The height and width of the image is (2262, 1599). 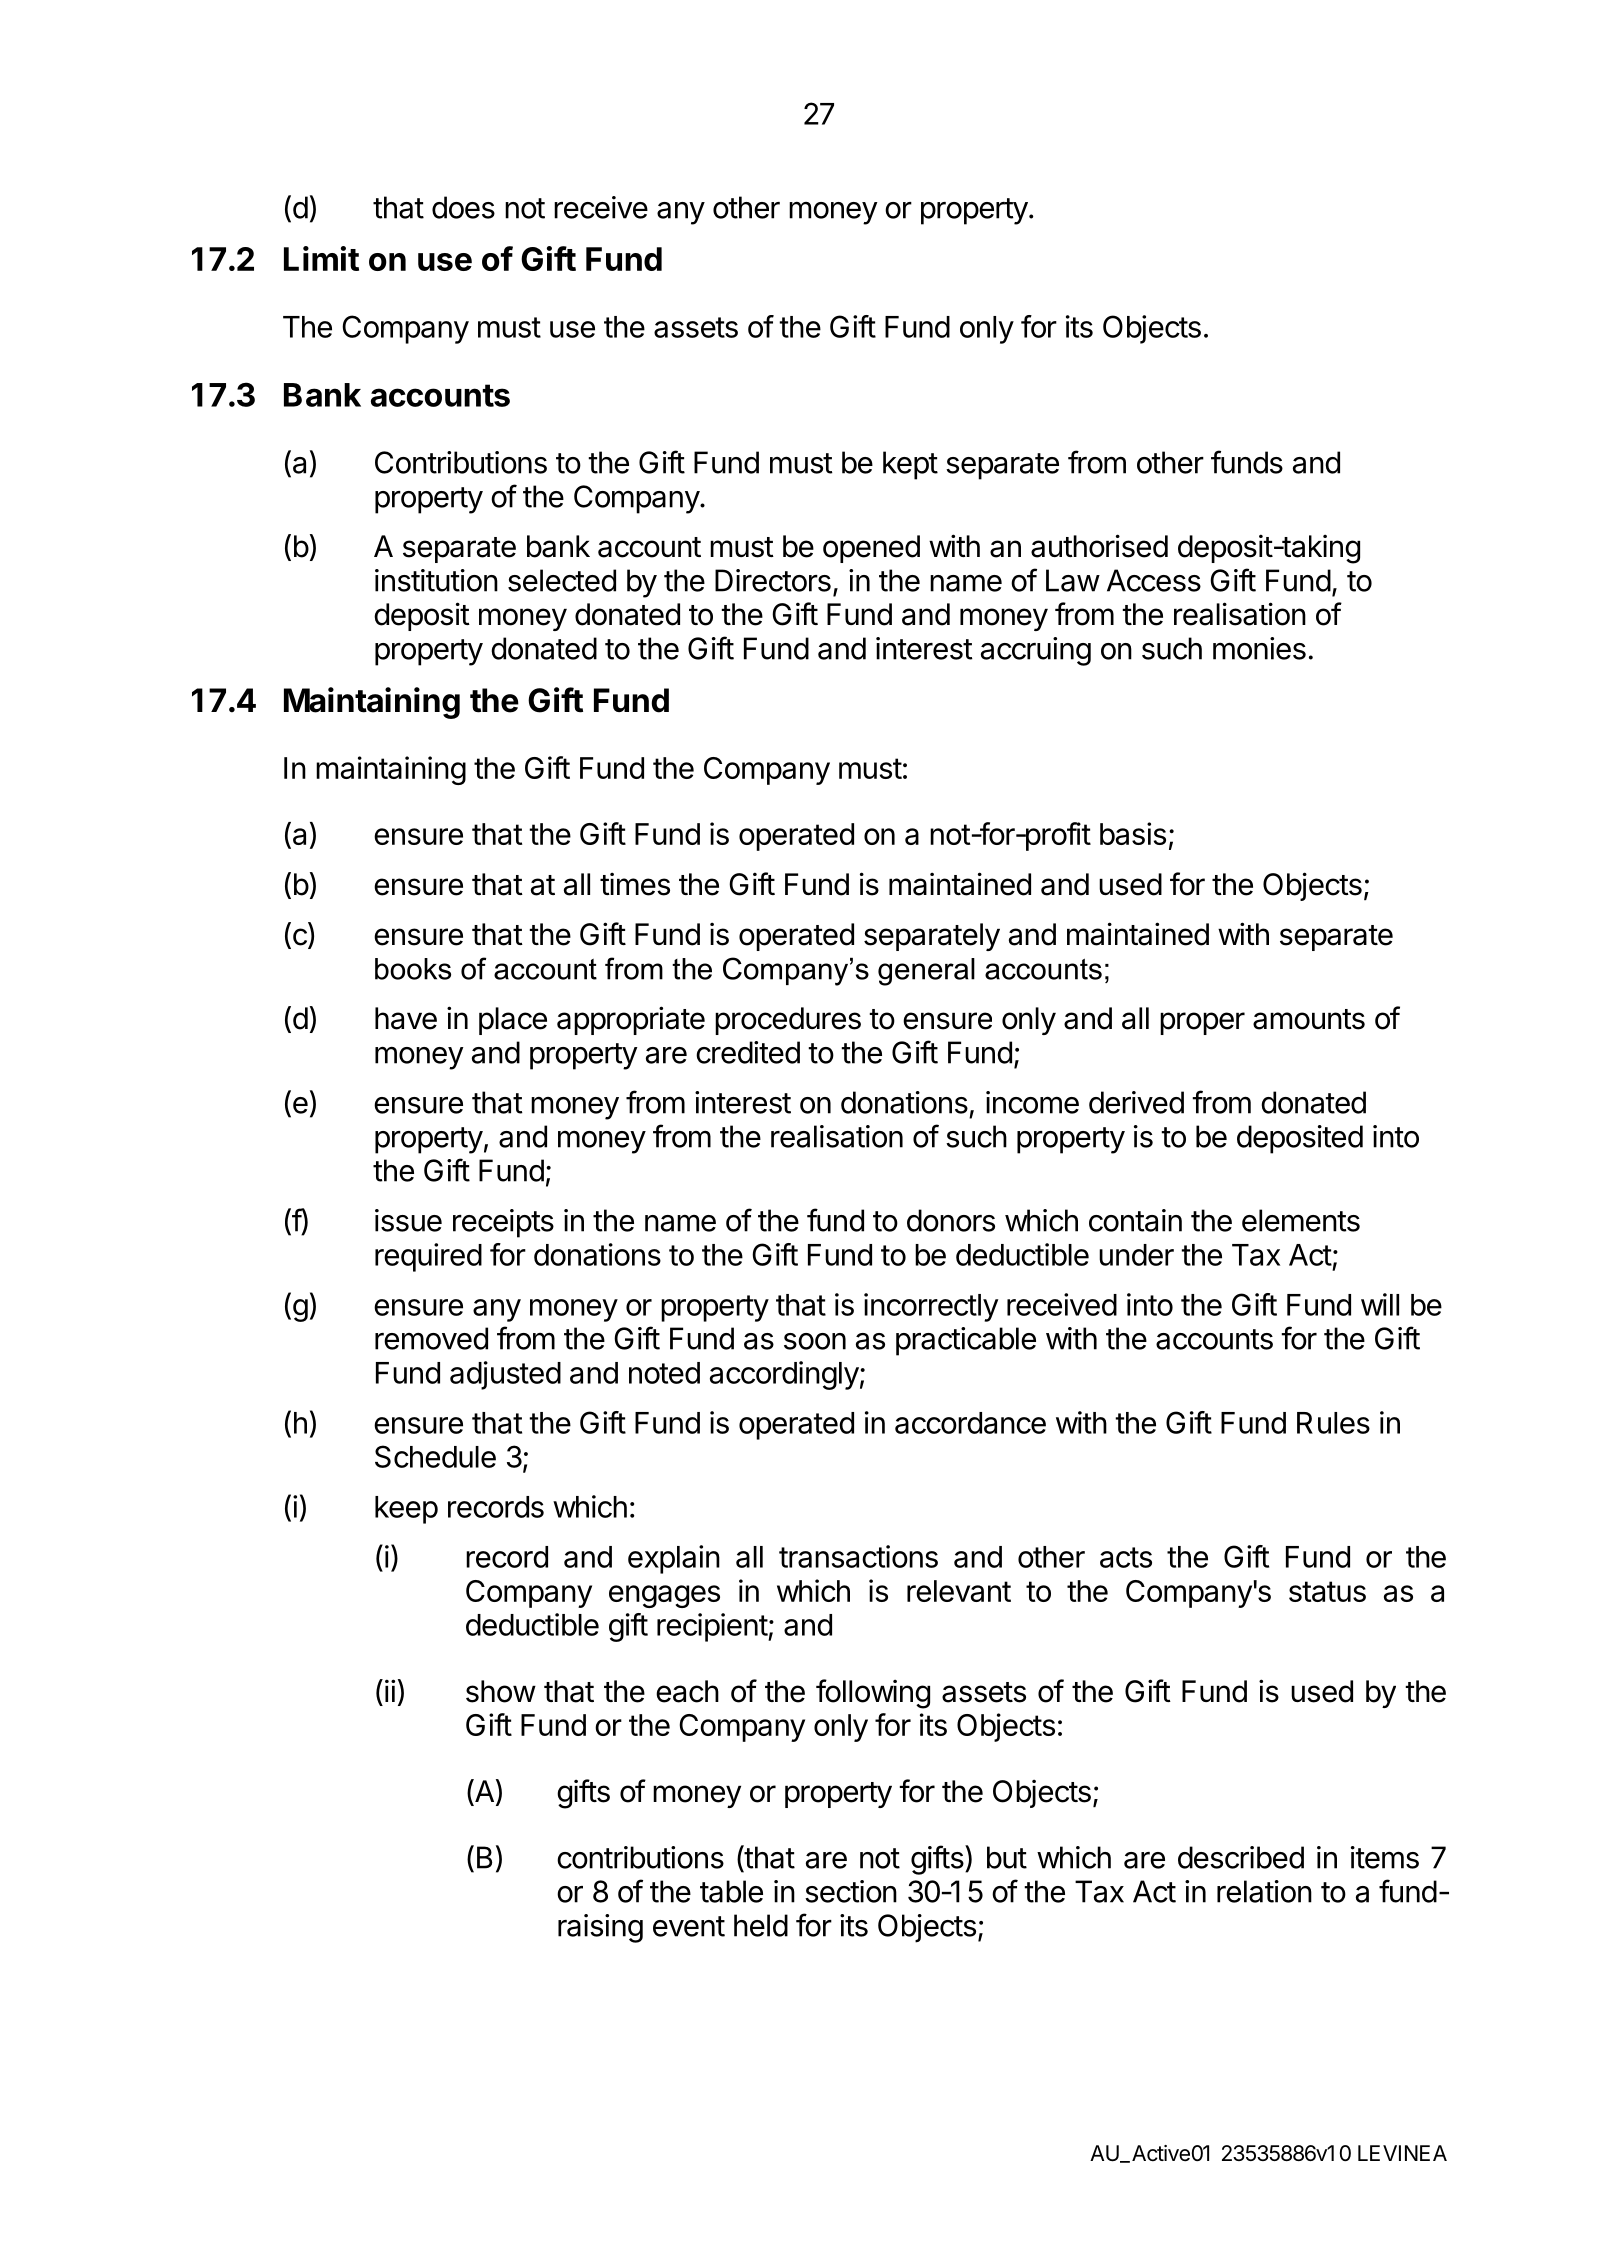 What do you see at coordinates (910, 465) in the image?
I see `kept` at bounding box center [910, 465].
